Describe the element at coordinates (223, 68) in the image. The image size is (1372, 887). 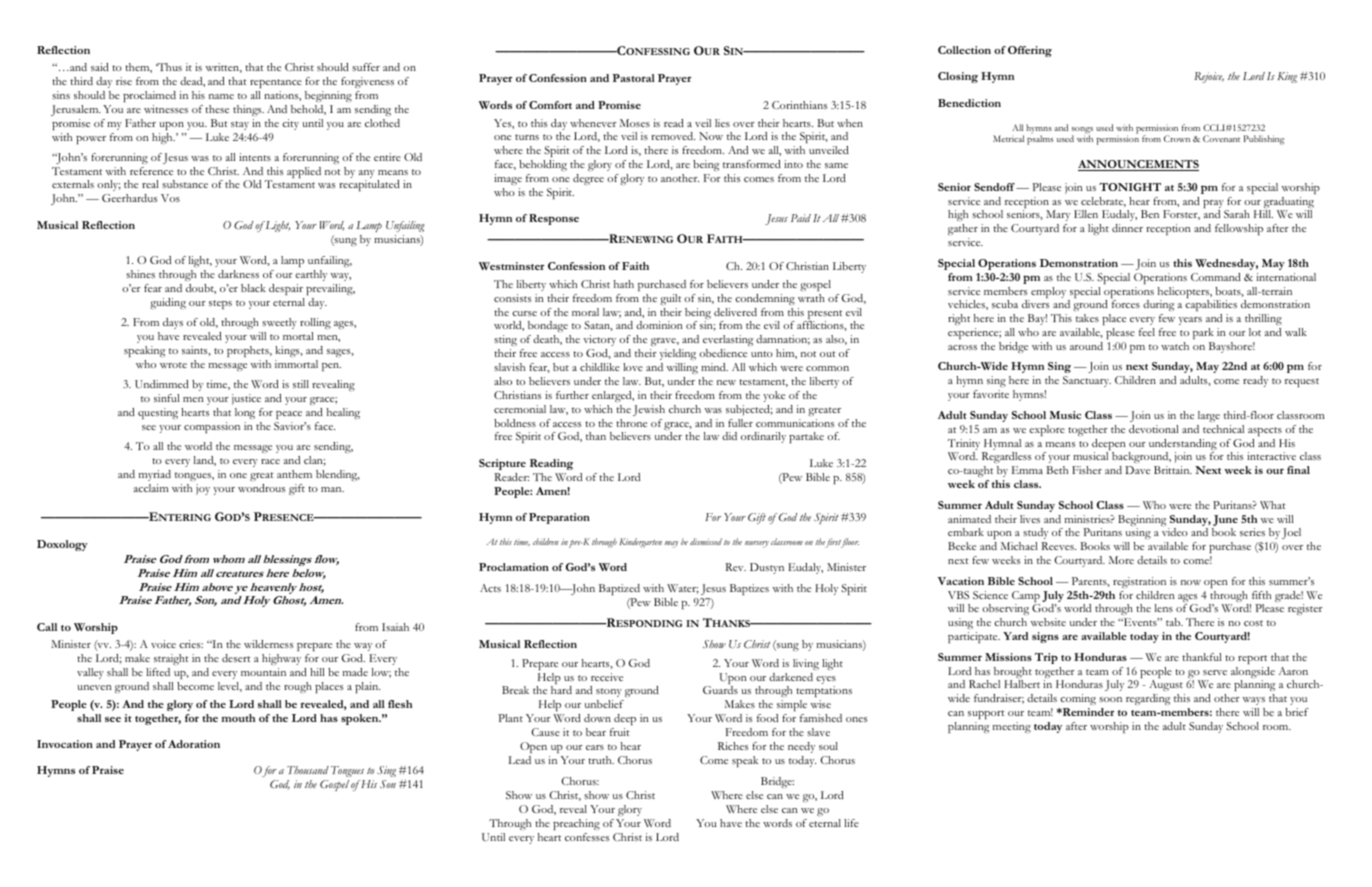
I see `written` at that location.
